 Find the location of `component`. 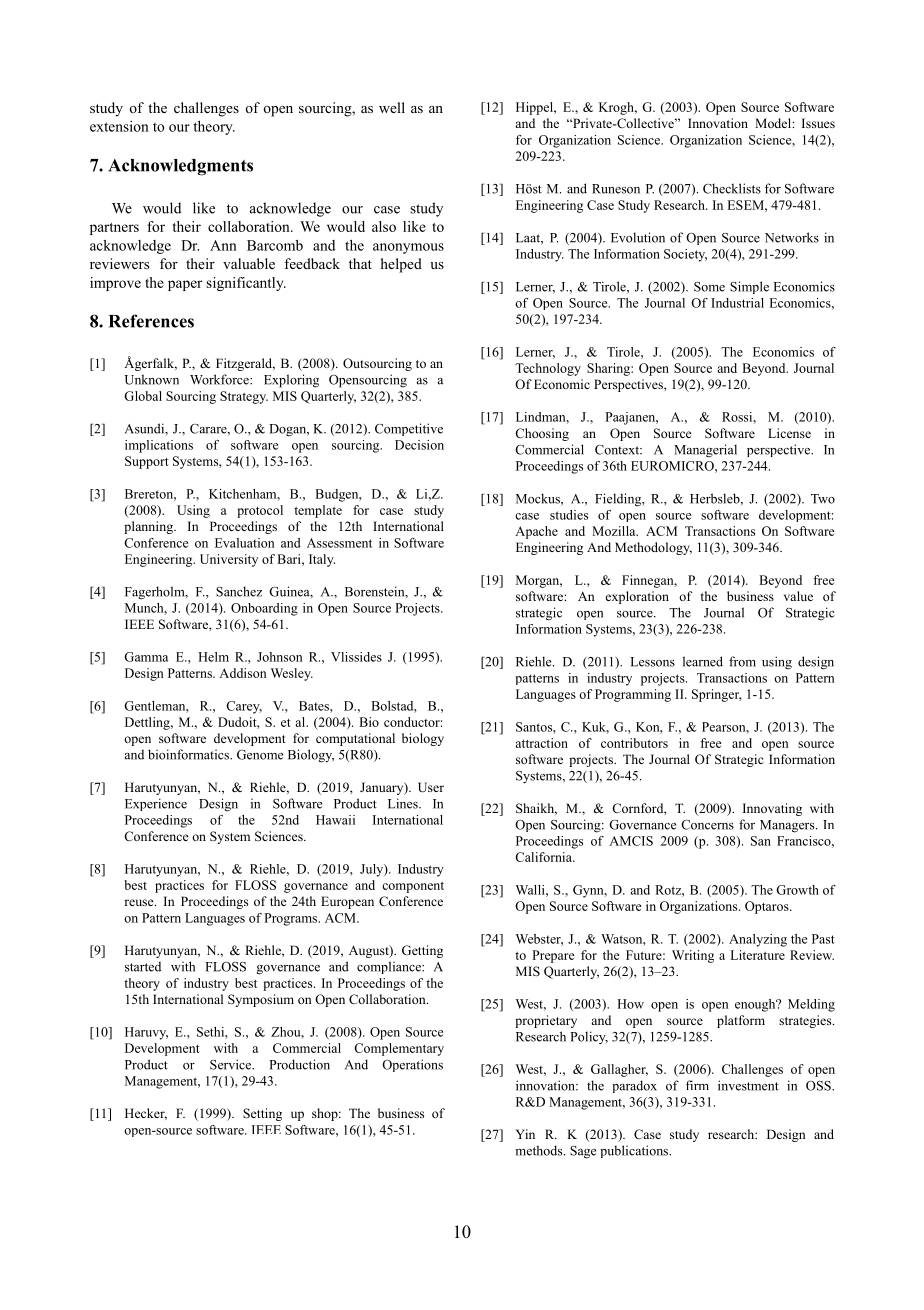

component is located at coordinates (413, 887).
